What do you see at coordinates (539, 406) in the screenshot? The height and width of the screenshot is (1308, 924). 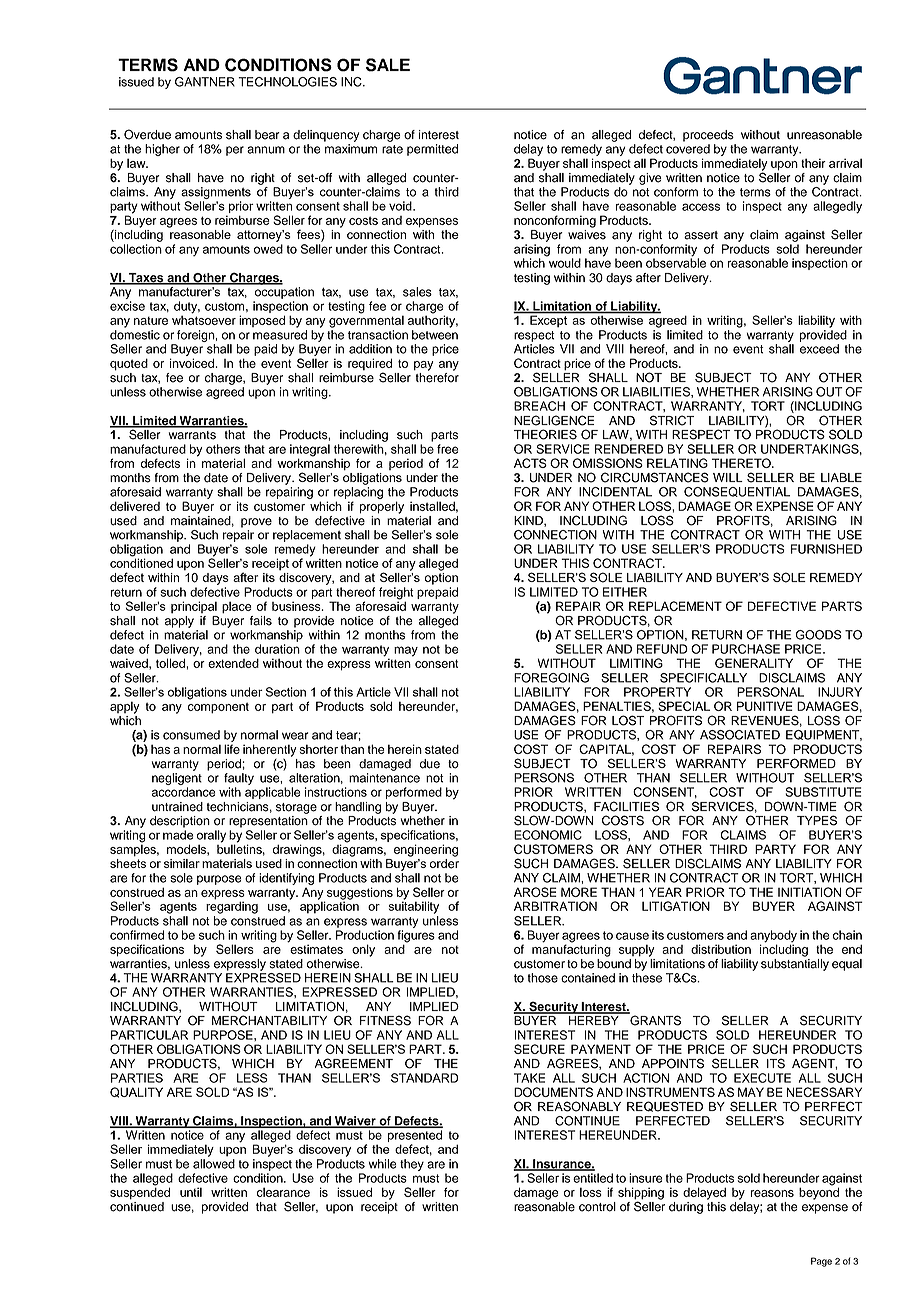 I see `BREACH` at bounding box center [539, 406].
